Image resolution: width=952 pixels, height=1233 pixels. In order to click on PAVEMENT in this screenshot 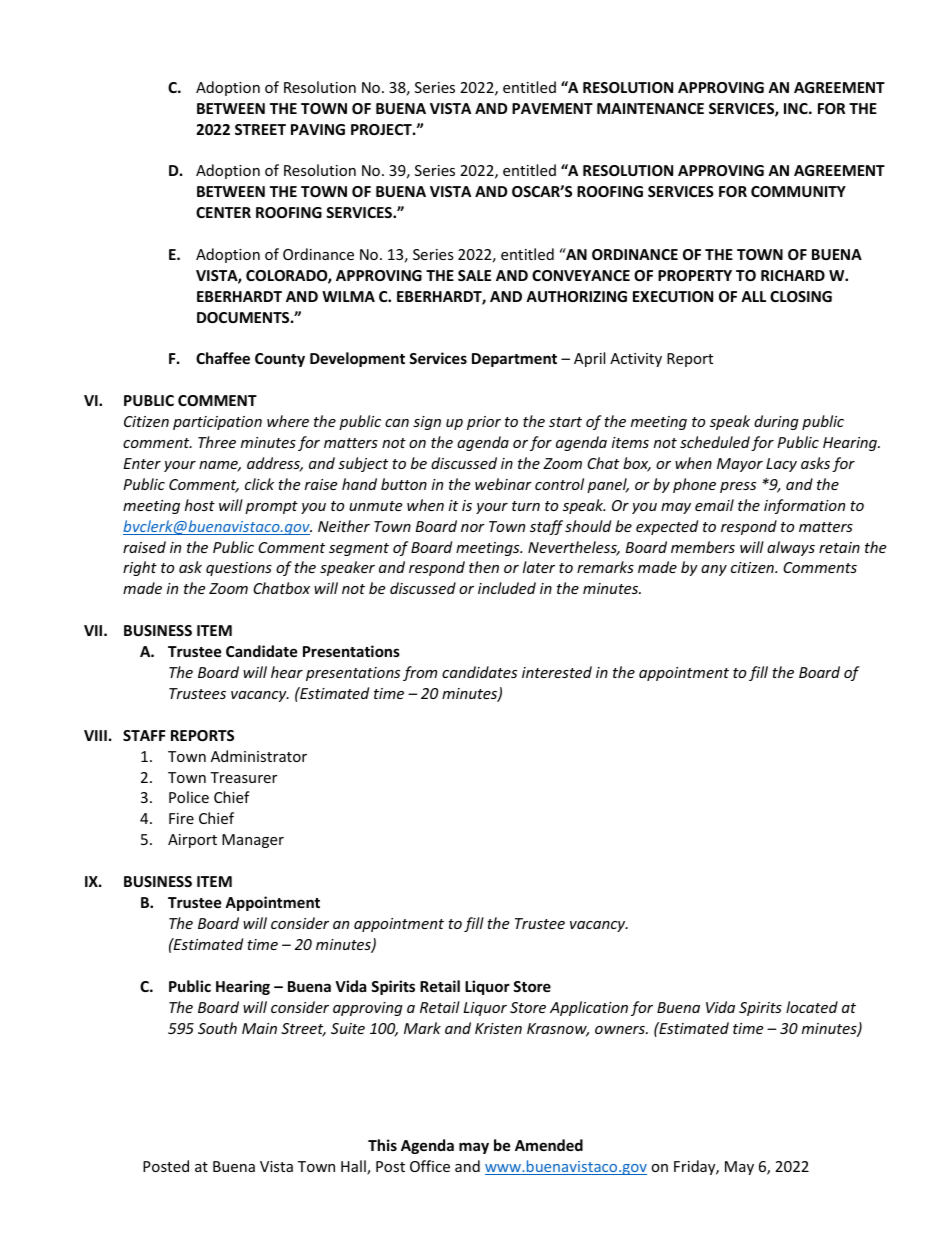, I will do `click(552, 108)`.
